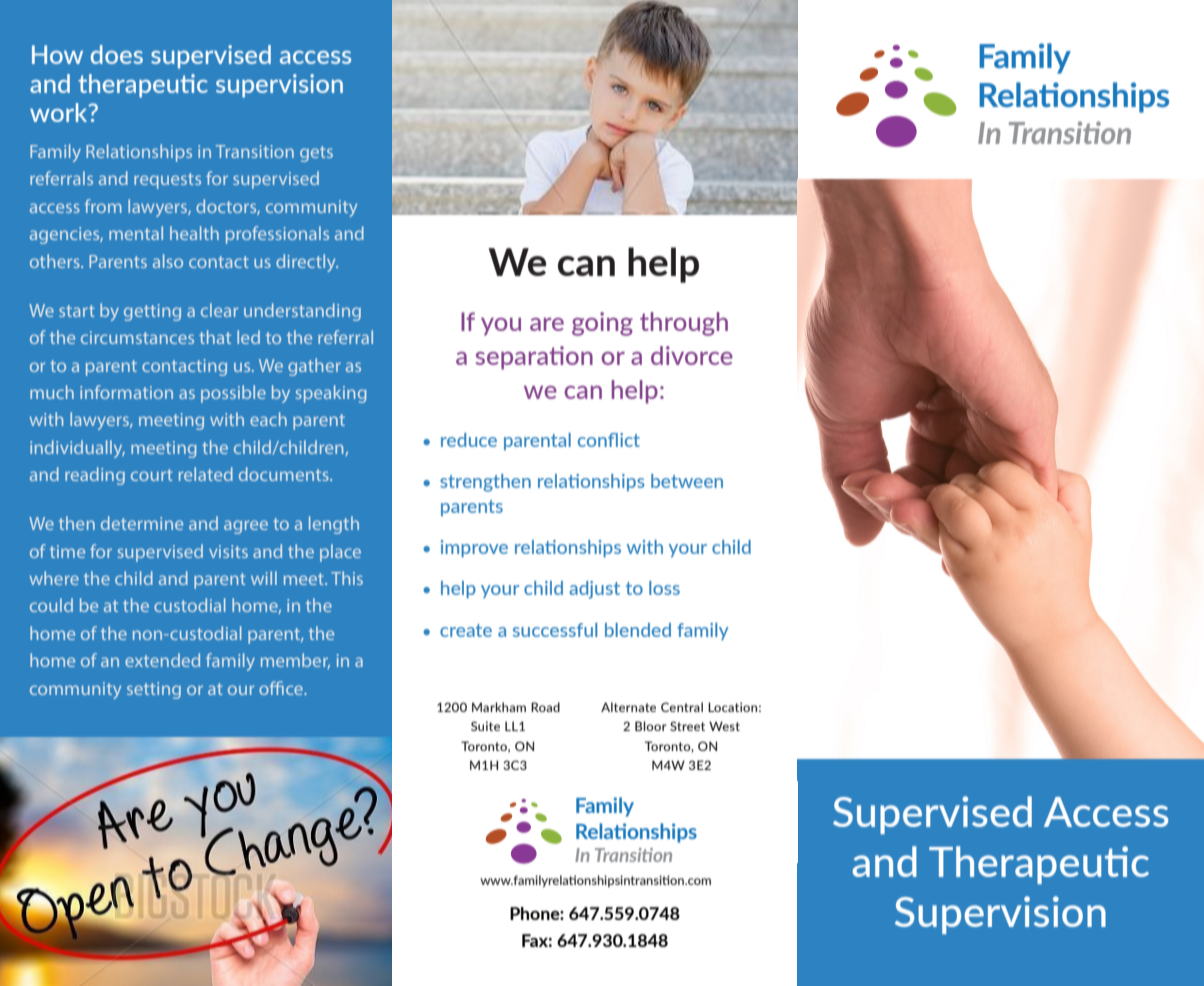 The image size is (1204, 986). I want to click on setting, so click(154, 690).
